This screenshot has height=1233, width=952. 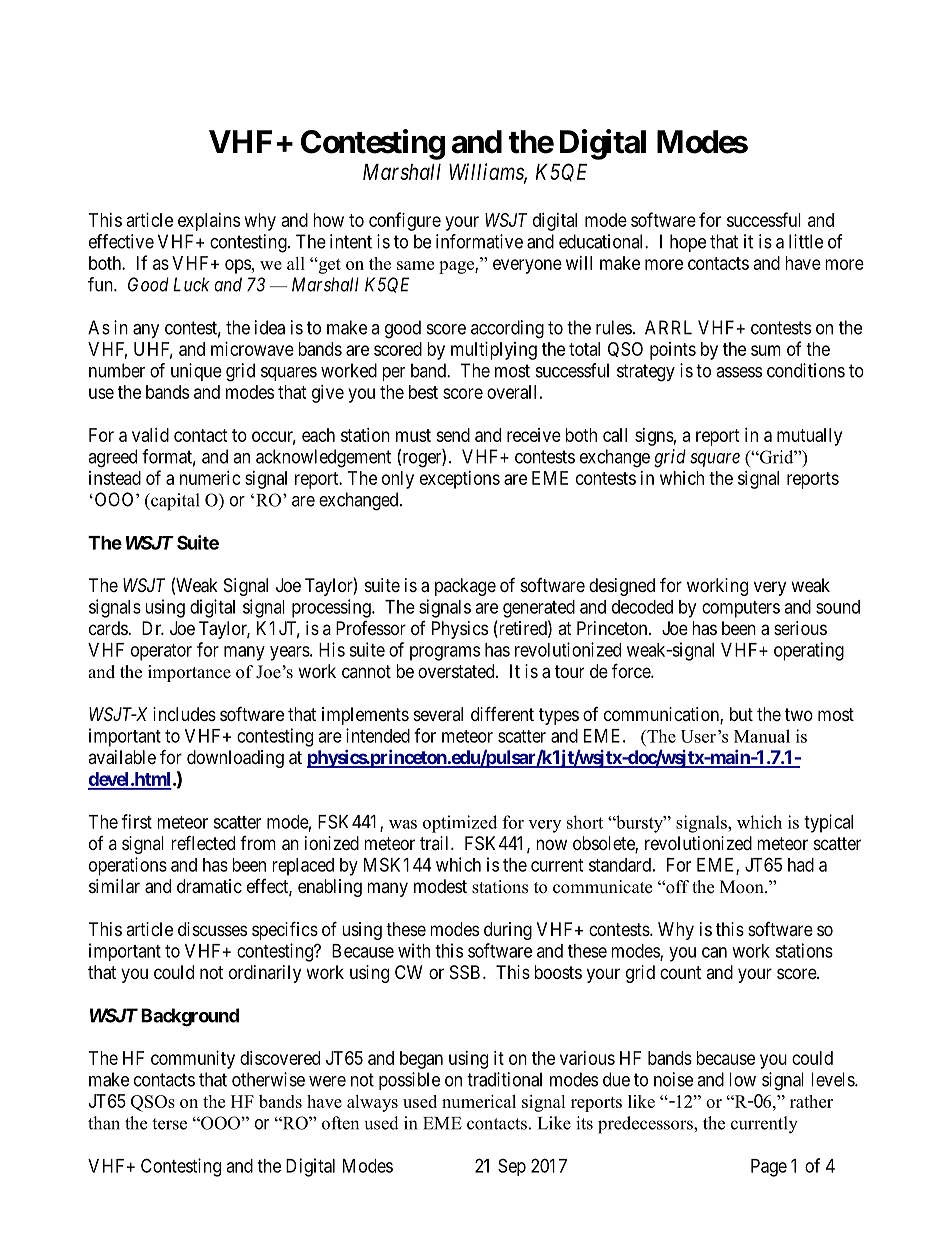 What do you see at coordinates (457, 671) in the screenshot?
I see `overstated` at bounding box center [457, 671].
